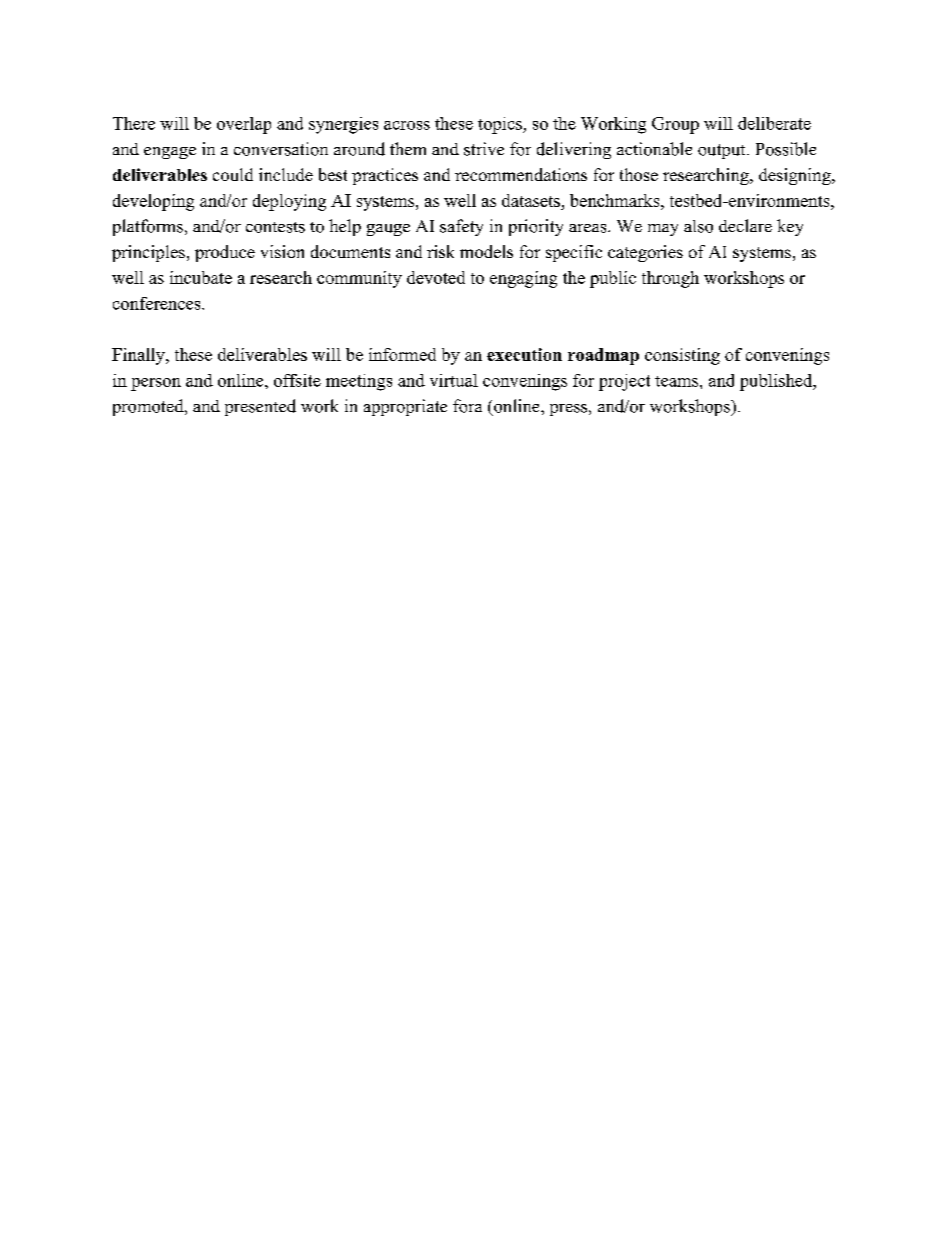 Image resolution: width=952 pixels, height=1233 pixels. What do you see at coordinates (244, 125) in the image?
I see `overlap` at bounding box center [244, 125].
